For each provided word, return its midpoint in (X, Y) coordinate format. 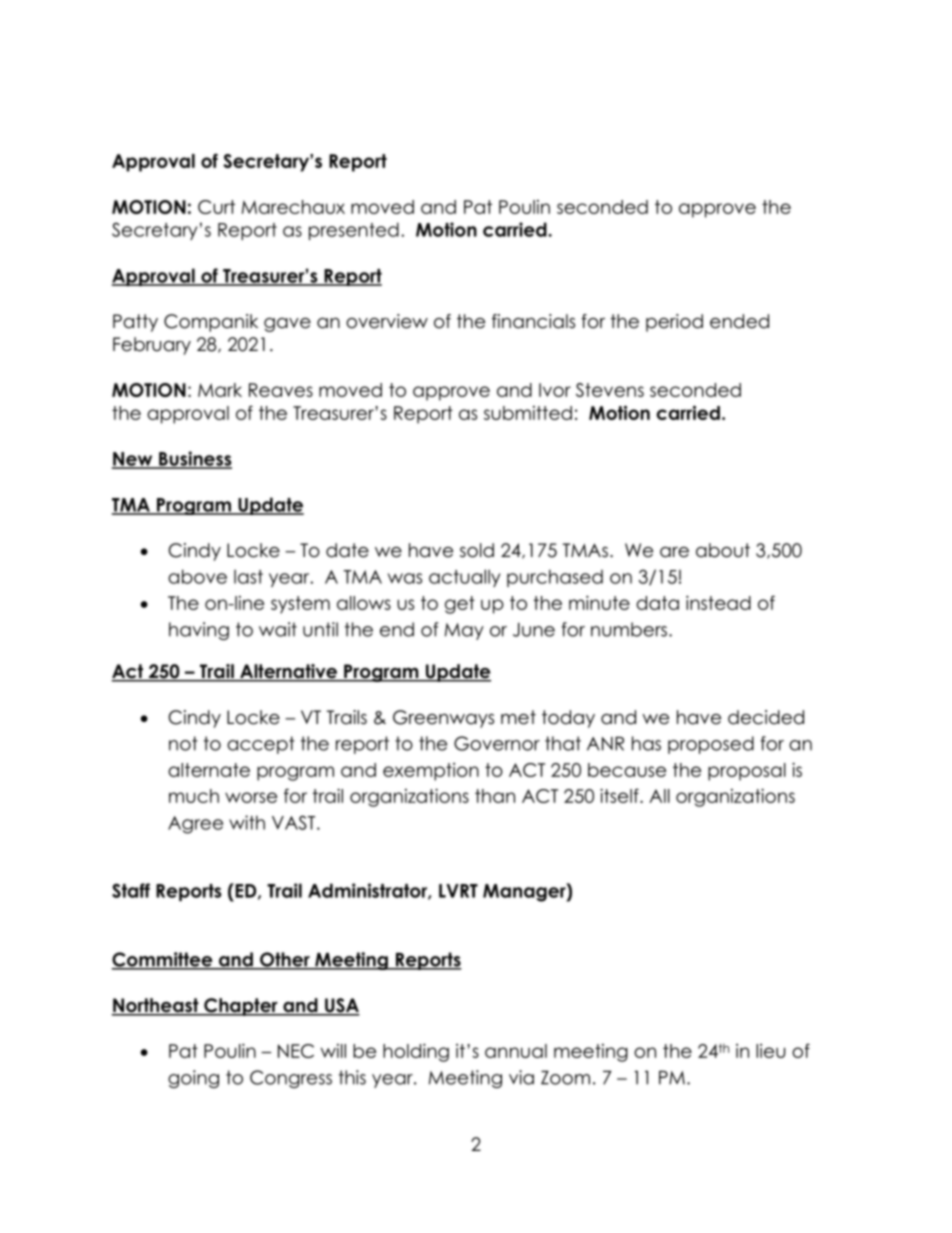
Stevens (610, 390)
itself (620, 795)
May (464, 631)
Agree (195, 825)
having (199, 631)
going (193, 1079)
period (674, 323)
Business (194, 459)
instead (718, 602)
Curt (216, 207)
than (495, 796)
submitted (528, 413)
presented (354, 231)
